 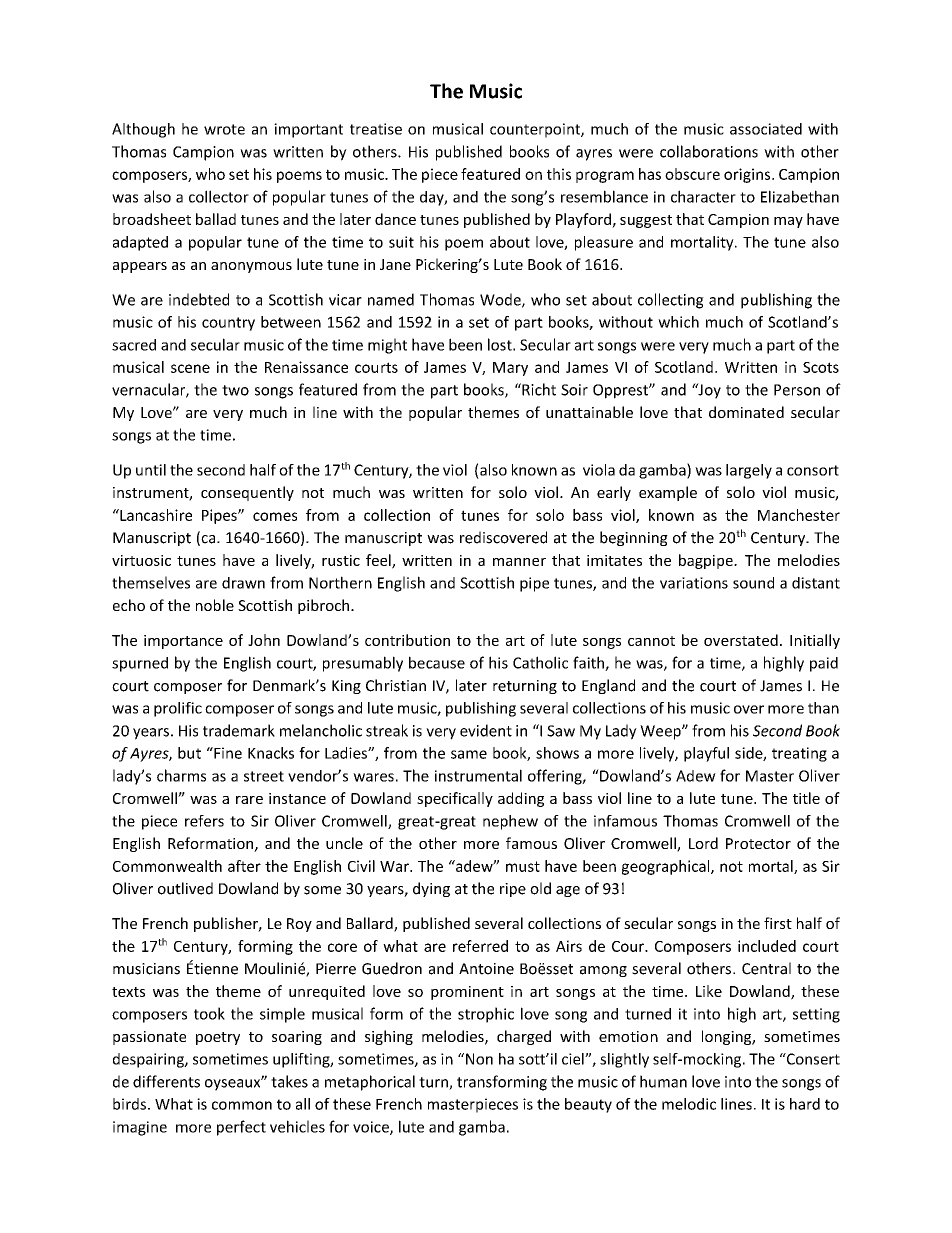 What do you see at coordinates (753, 583) in the screenshot?
I see `sound` at bounding box center [753, 583].
